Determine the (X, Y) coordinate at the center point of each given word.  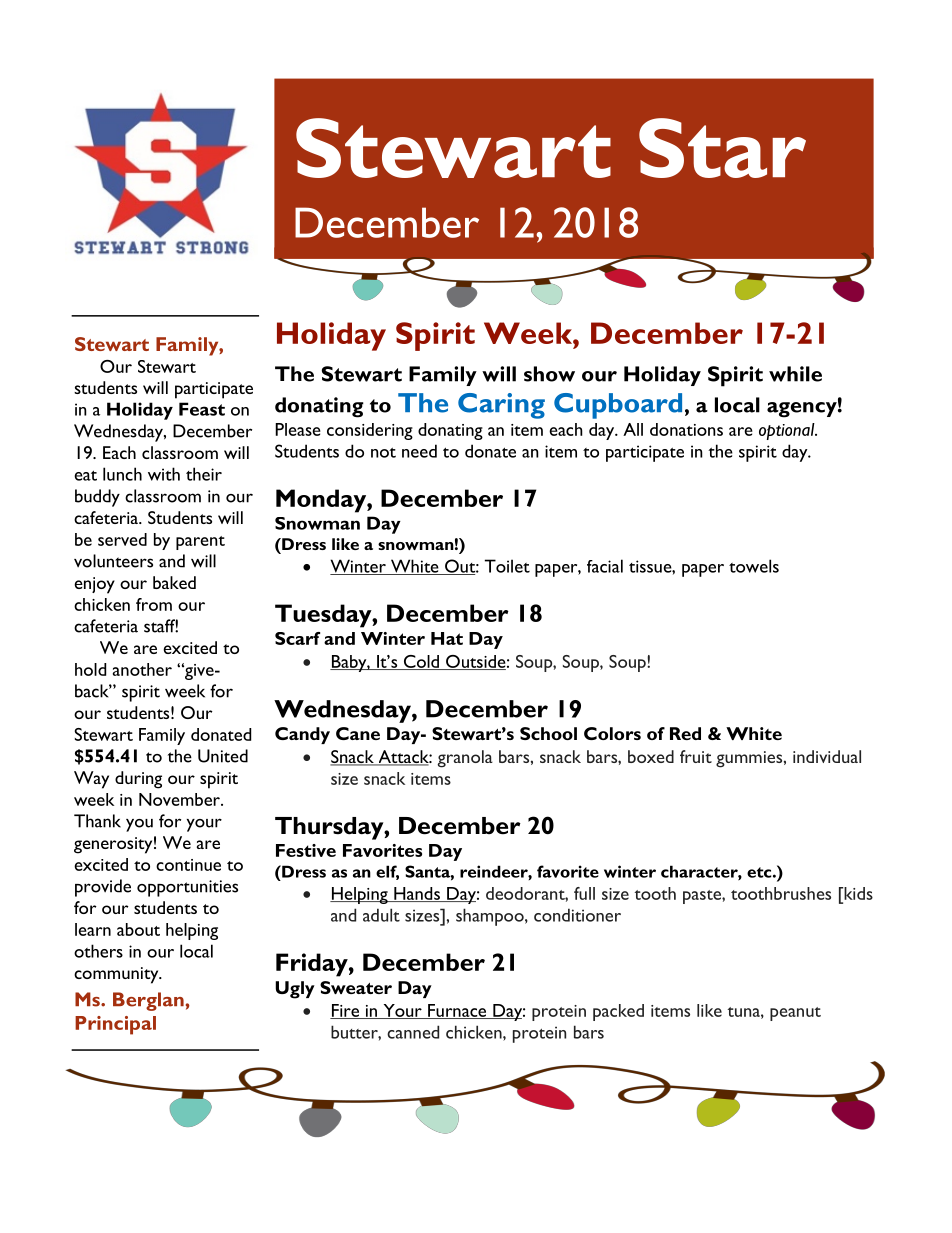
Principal (115, 1025)
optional (788, 431)
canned (413, 1032)
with (164, 474)
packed (618, 1012)
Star (722, 148)
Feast (202, 409)
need (419, 451)
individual (827, 756)
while (795, 374)
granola (465, 759)
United (223, 756)
